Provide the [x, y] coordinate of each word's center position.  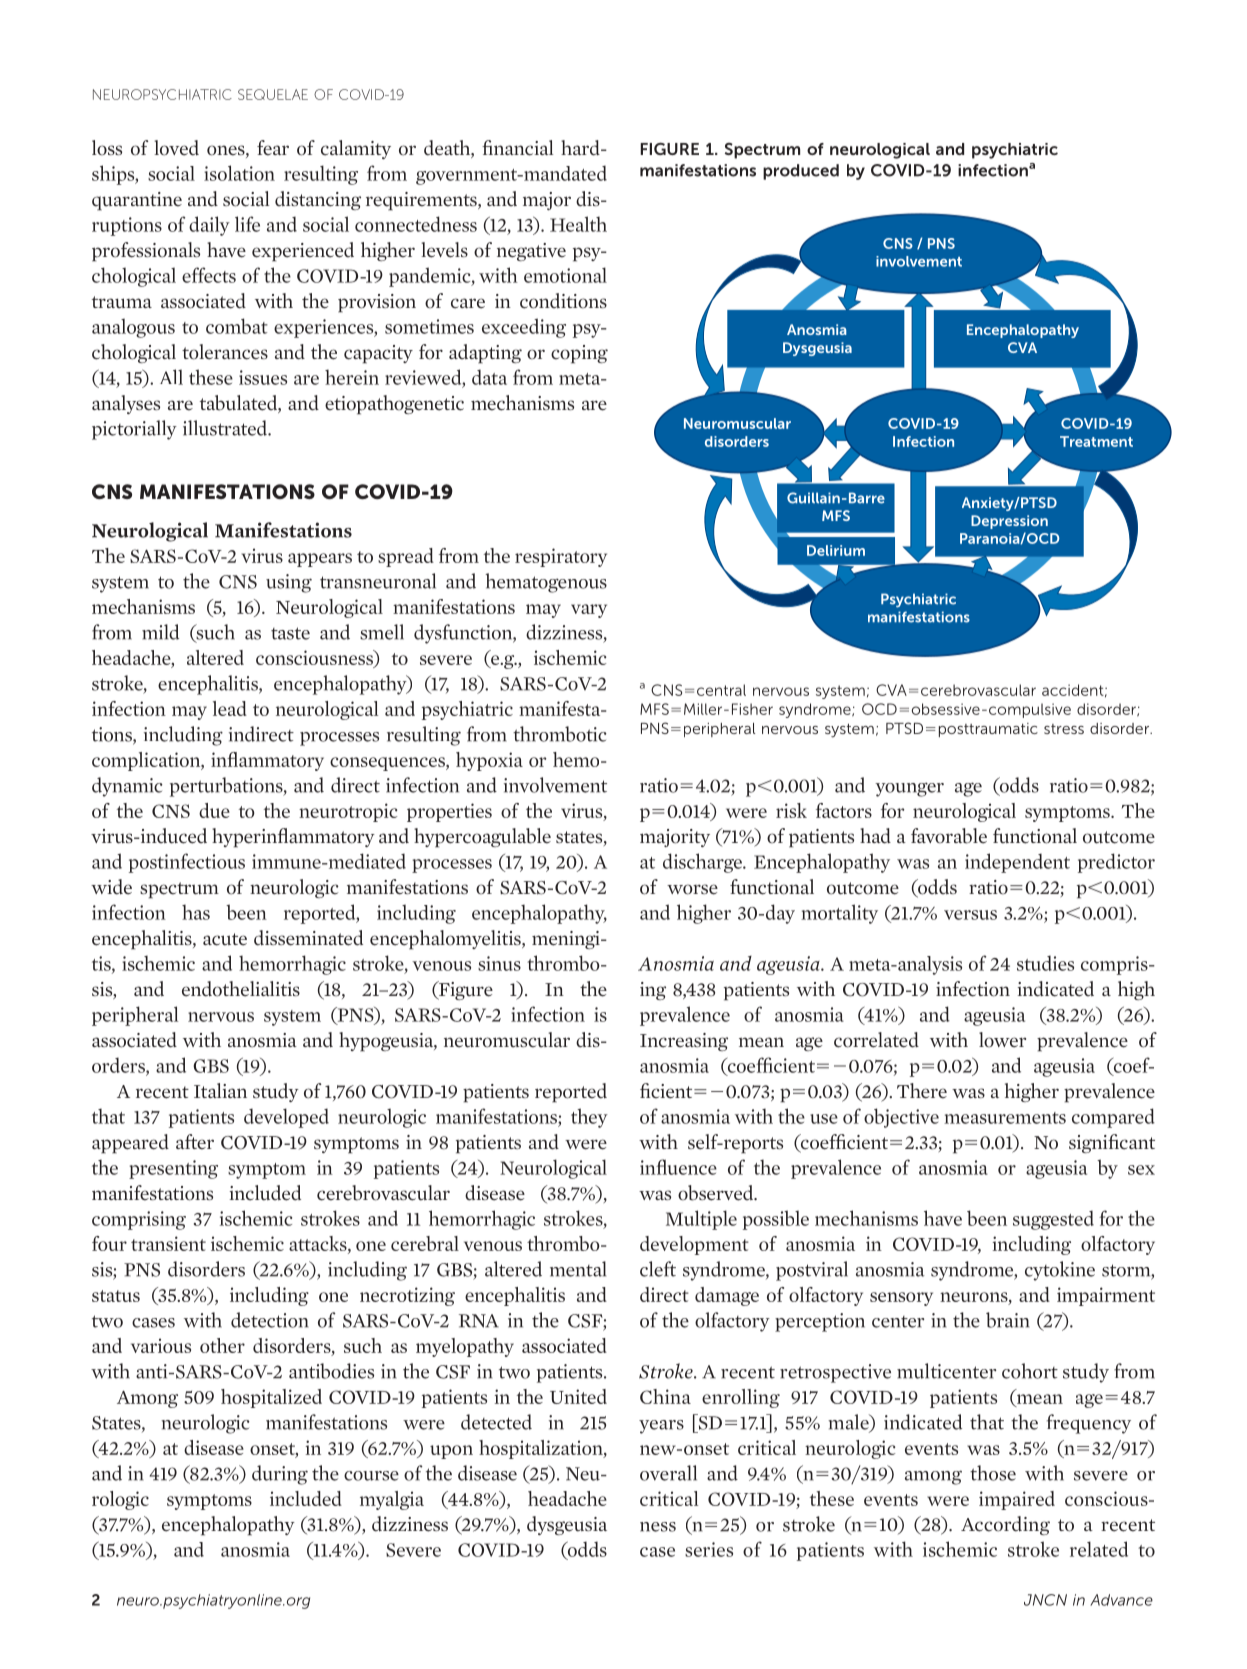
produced [801, 172]
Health [578, 224]
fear [273, 148]
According [1005, 1525]
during [280, 1475]
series [709, 1549]
